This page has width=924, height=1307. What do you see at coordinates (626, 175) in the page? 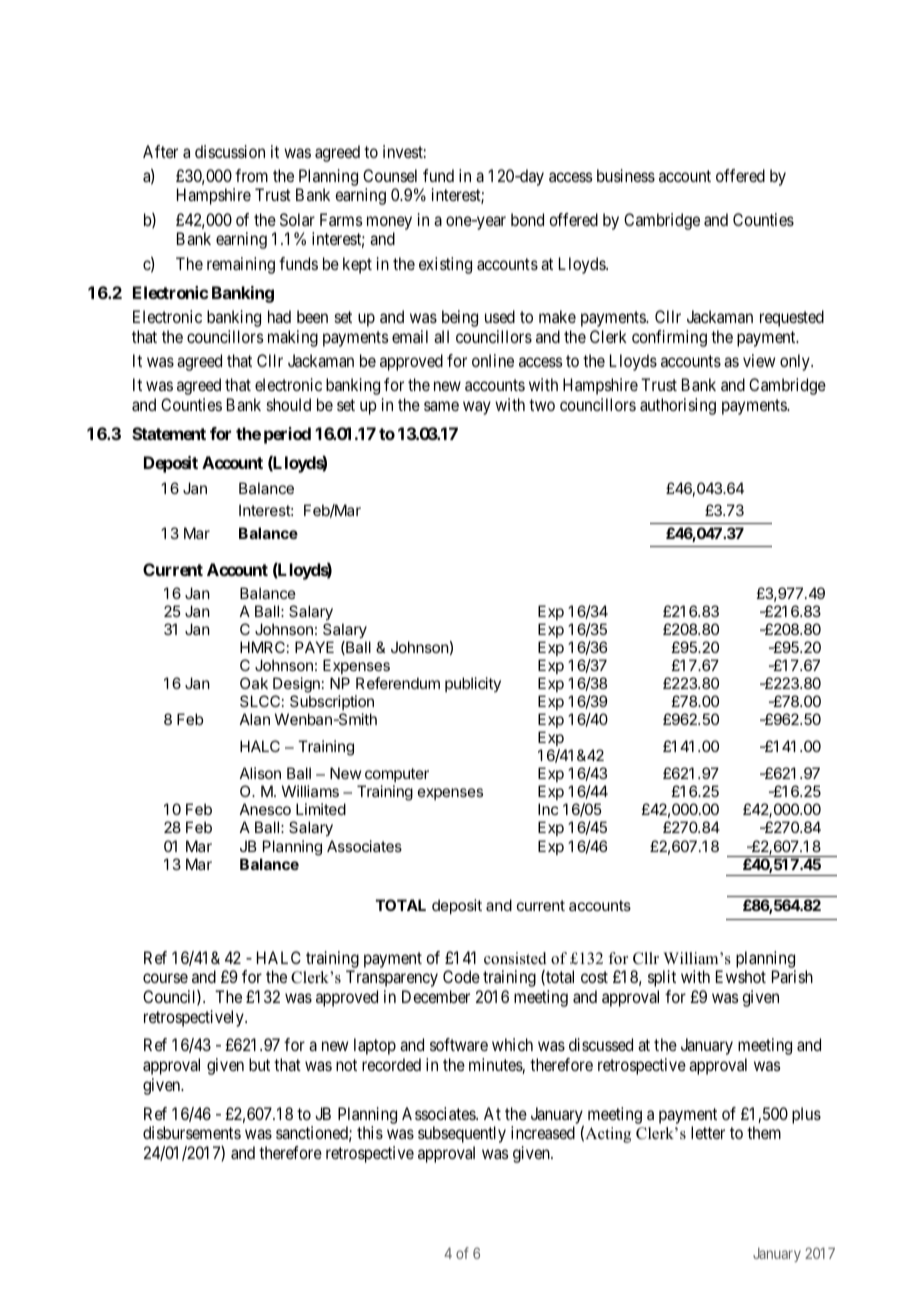
I see `business` at bounding box center [626, 175].
